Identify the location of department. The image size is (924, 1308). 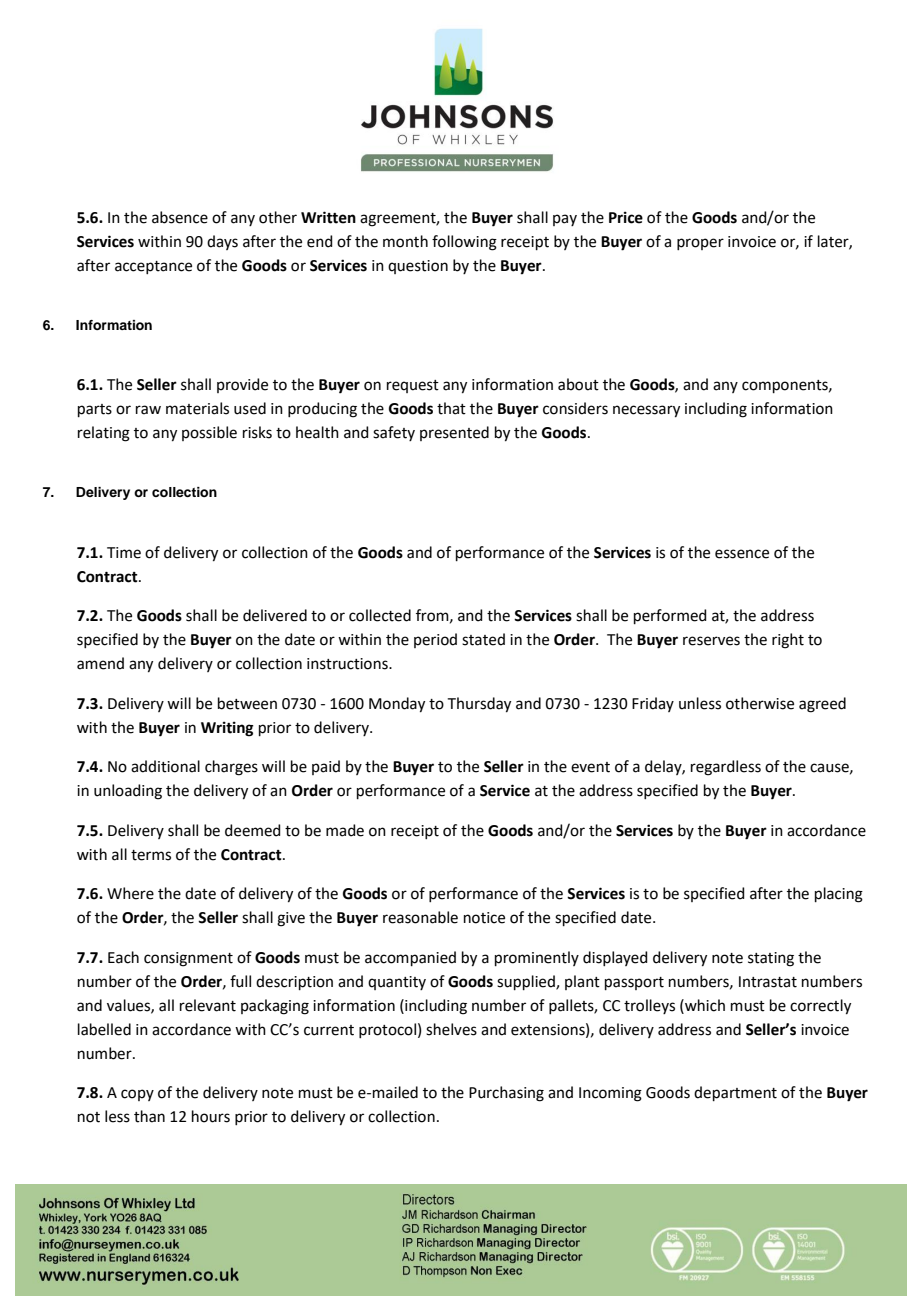
(735, 1093).
